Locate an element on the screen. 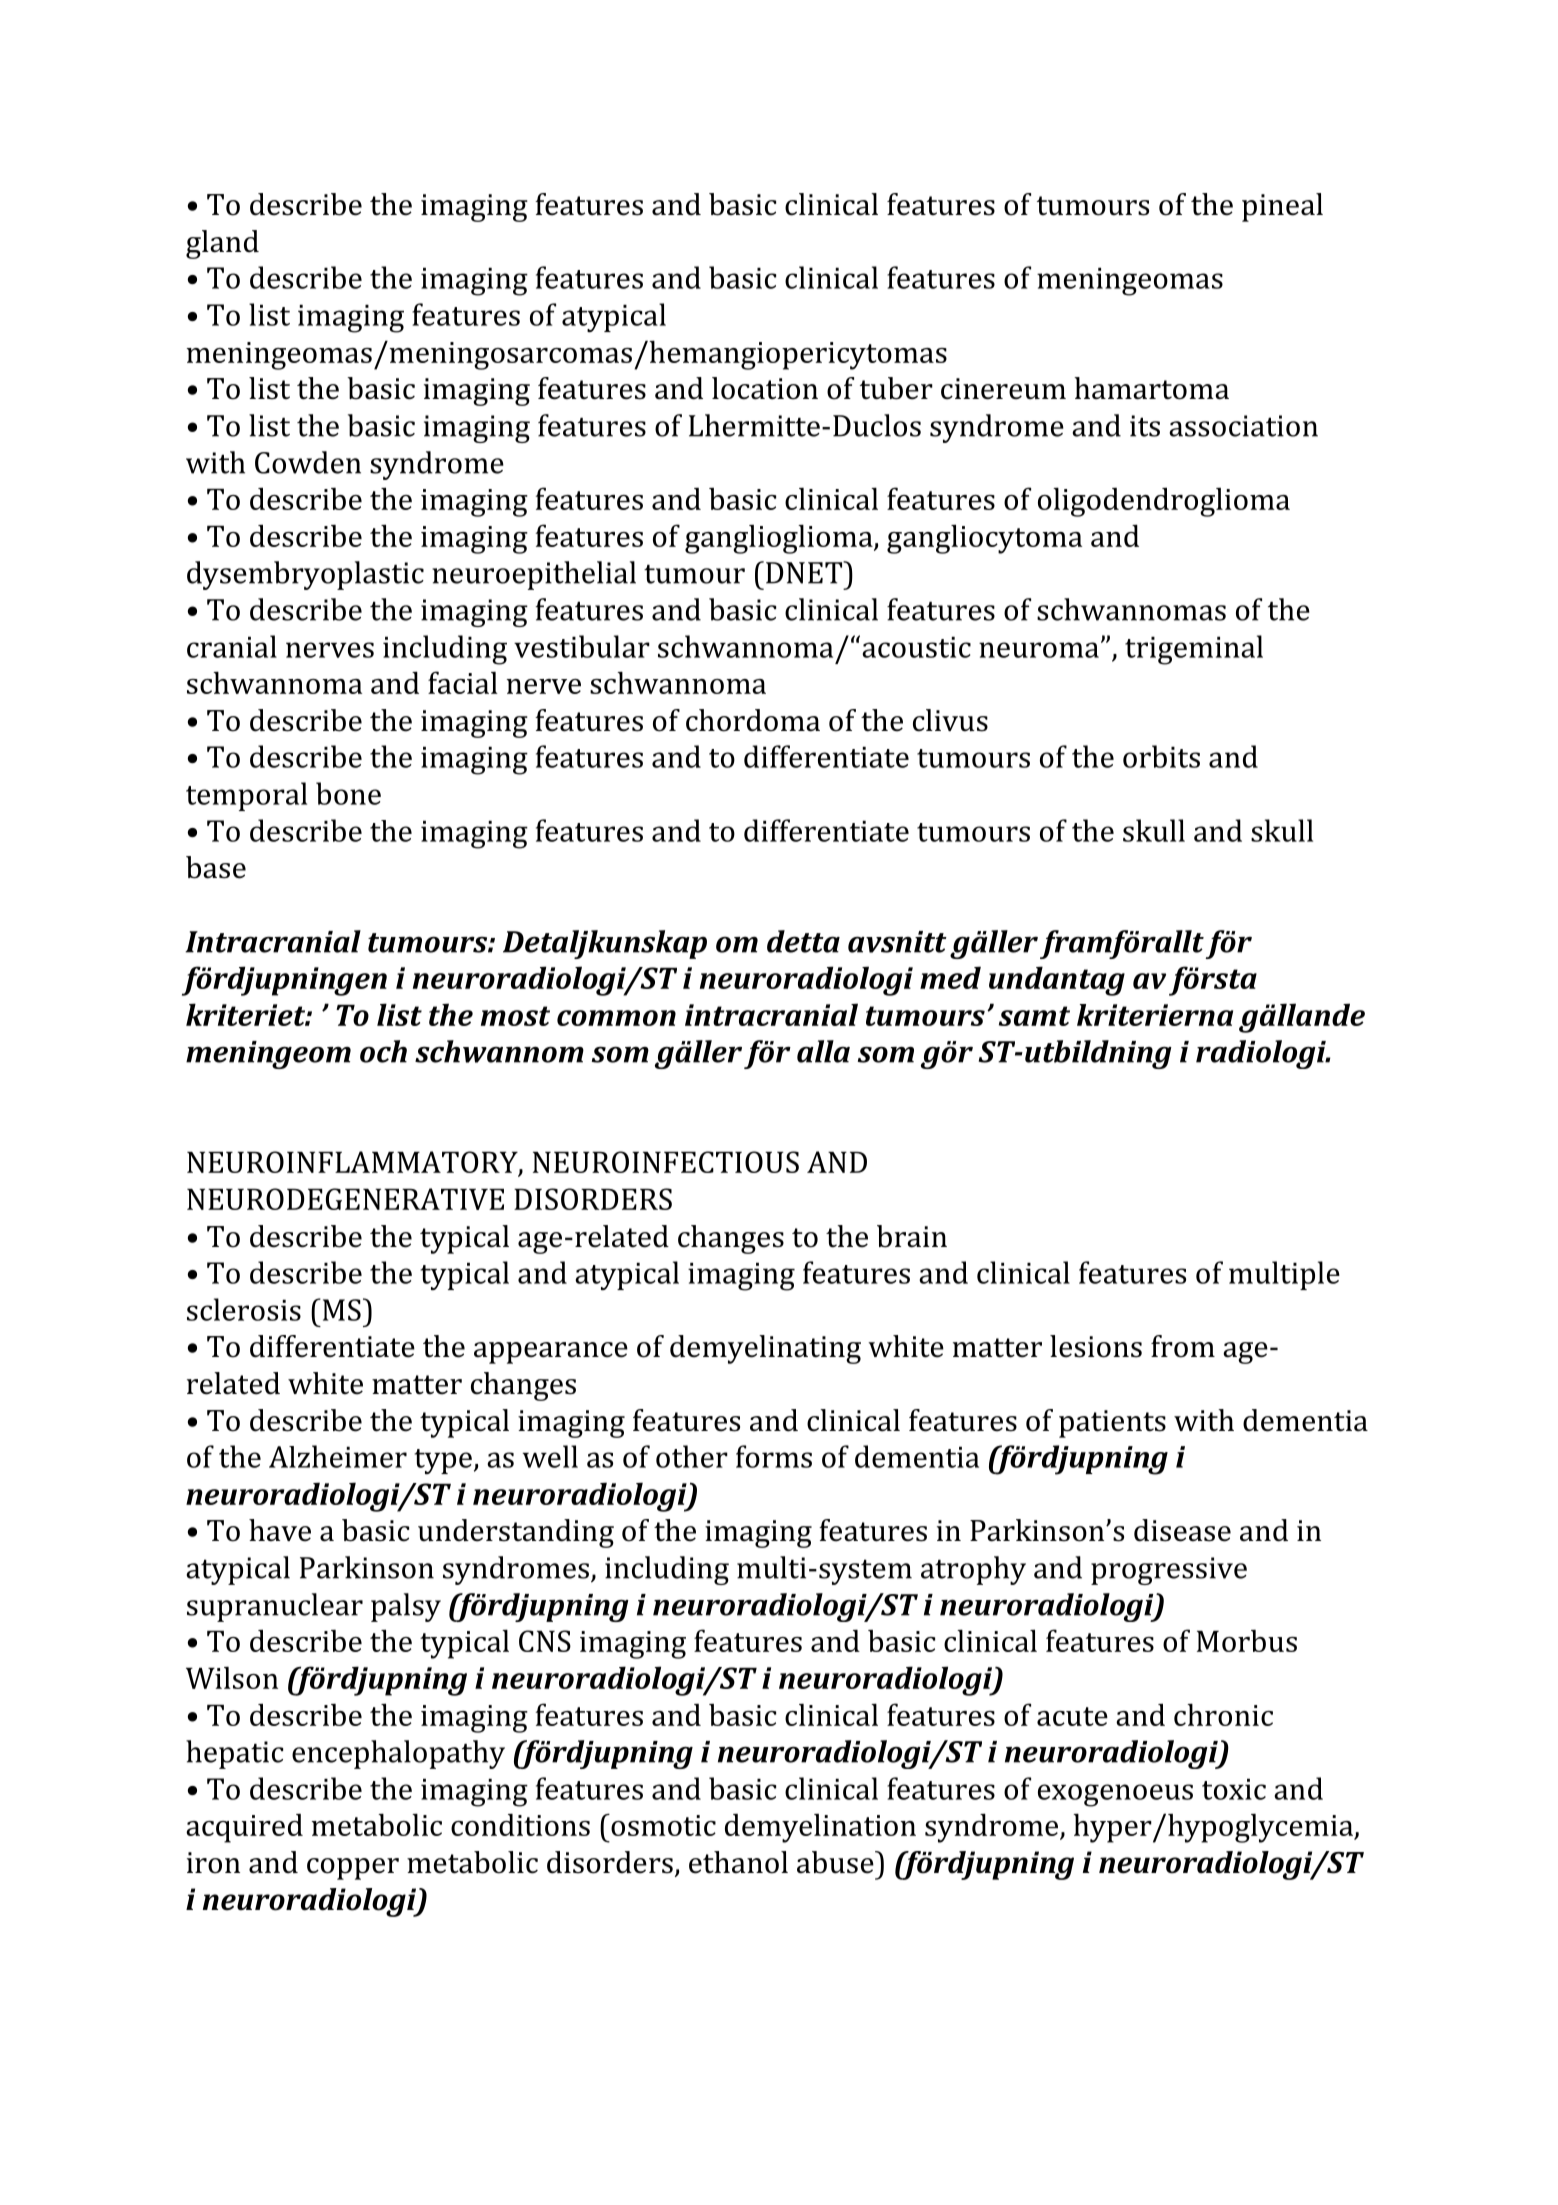  location is located at coordinates (765, 388).
